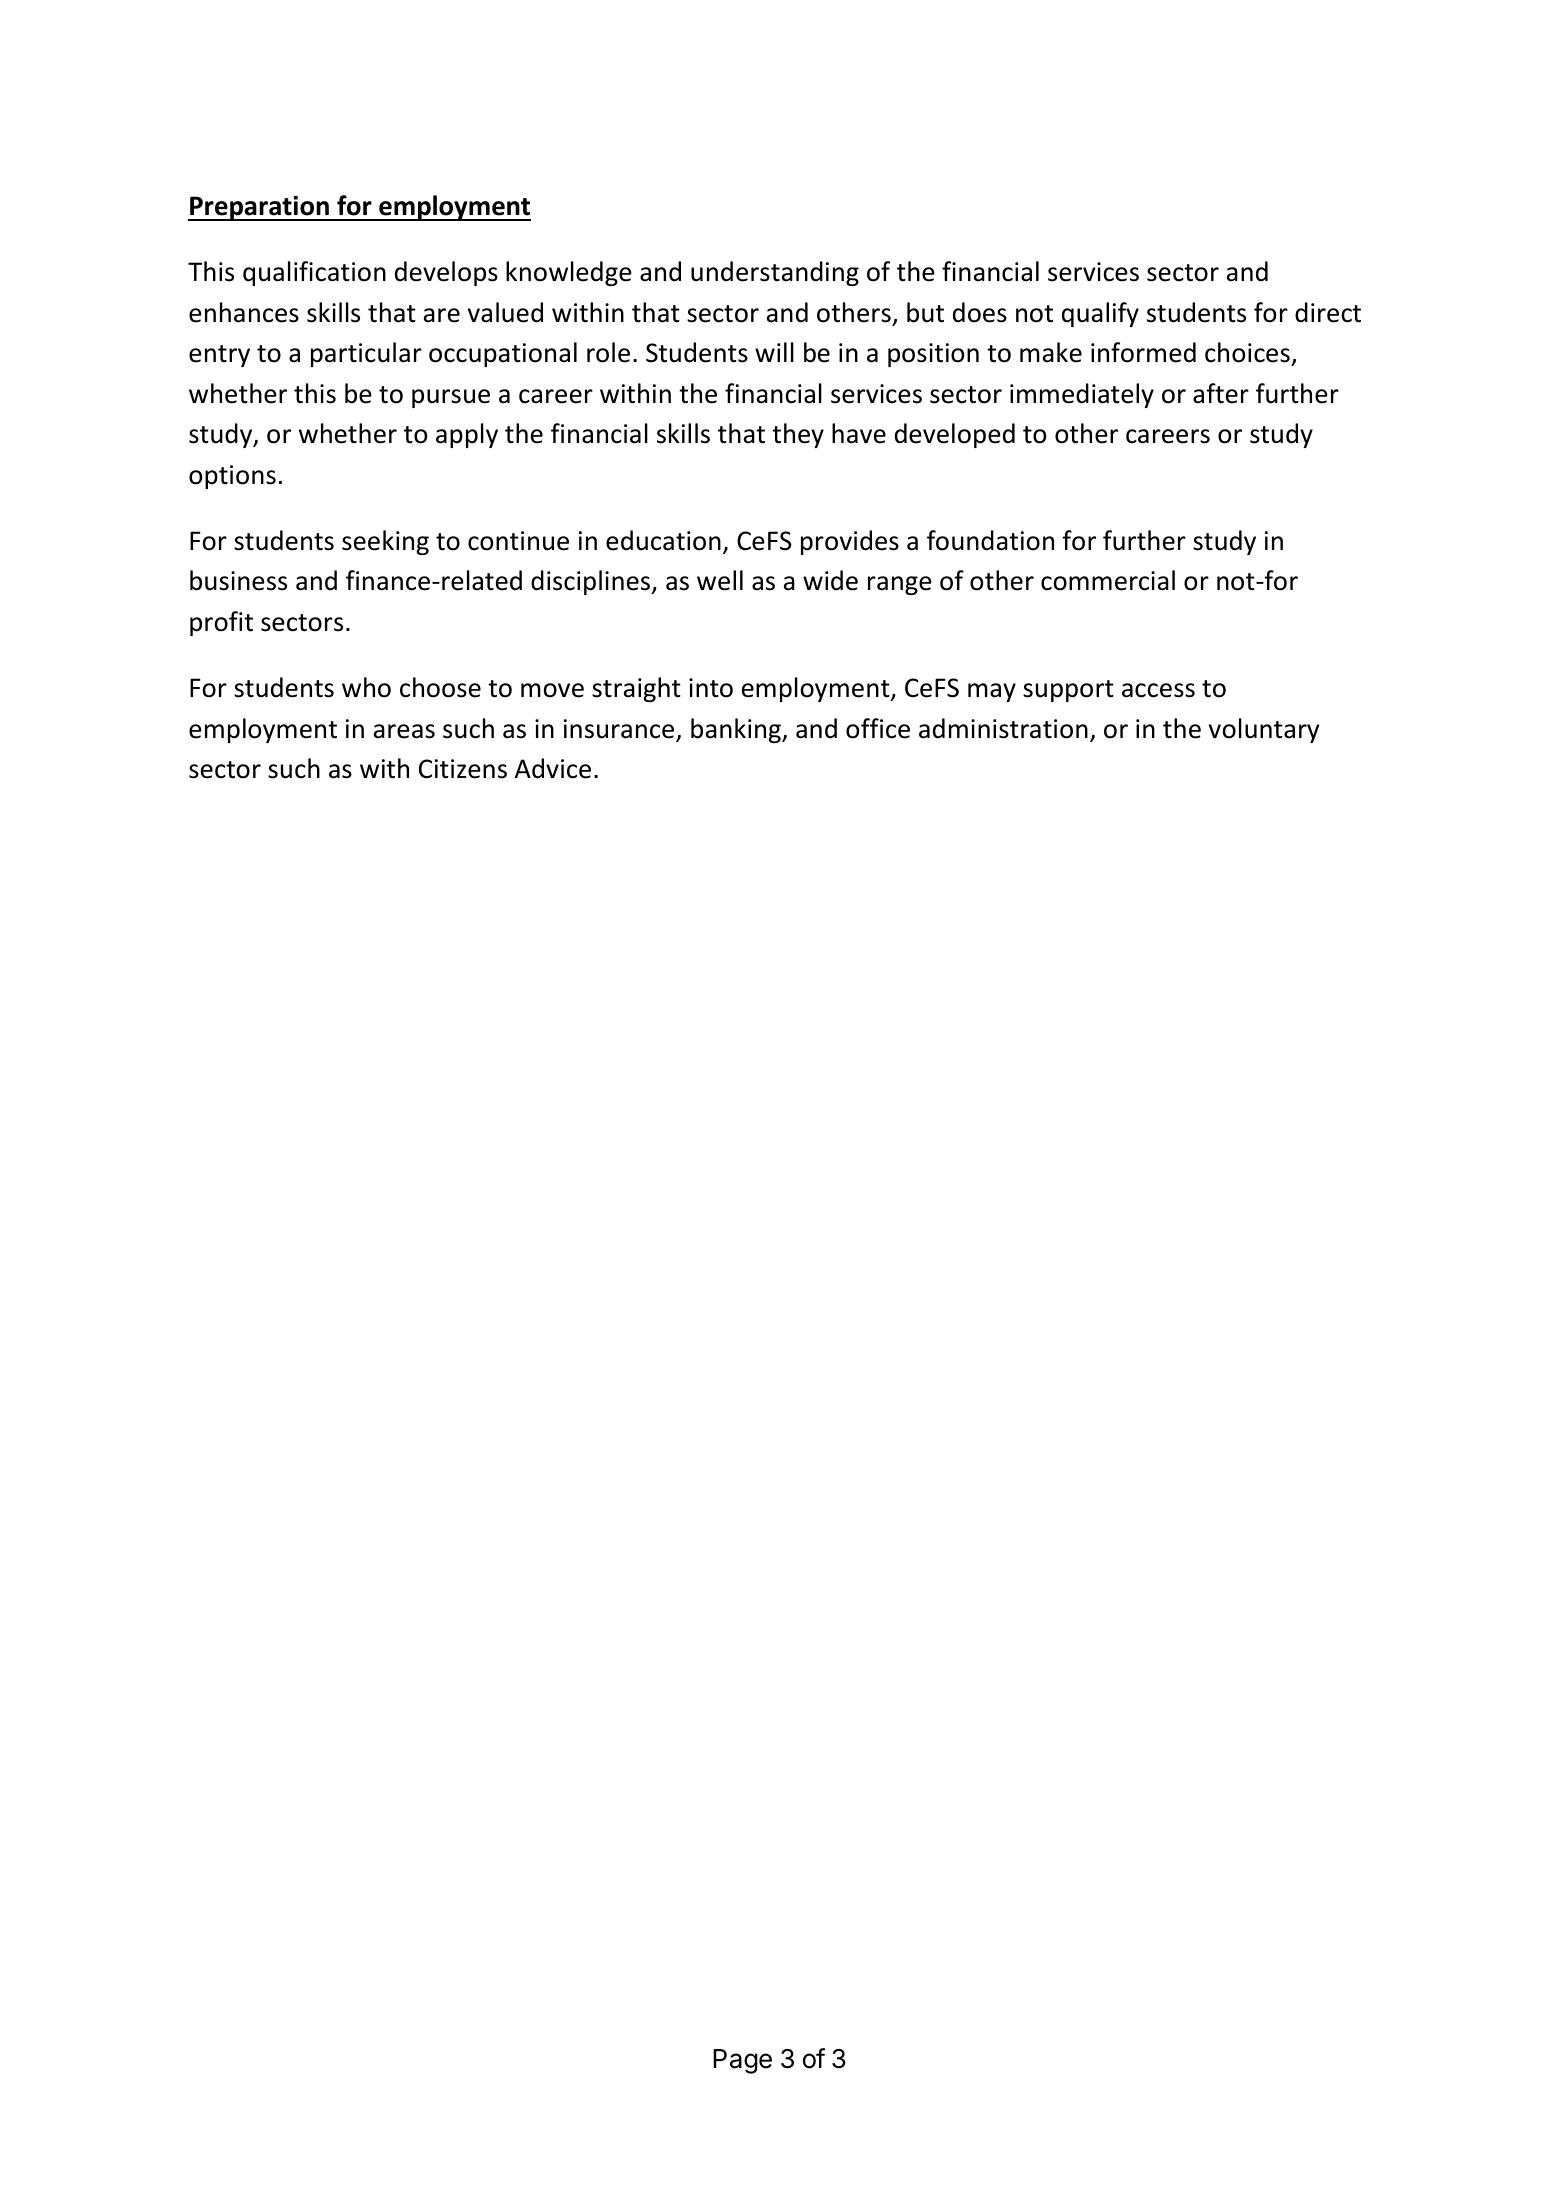  What do you see at coordinates (620, 730) in the screenshot?
I see `insurance` at bounding box center [620, 730].
